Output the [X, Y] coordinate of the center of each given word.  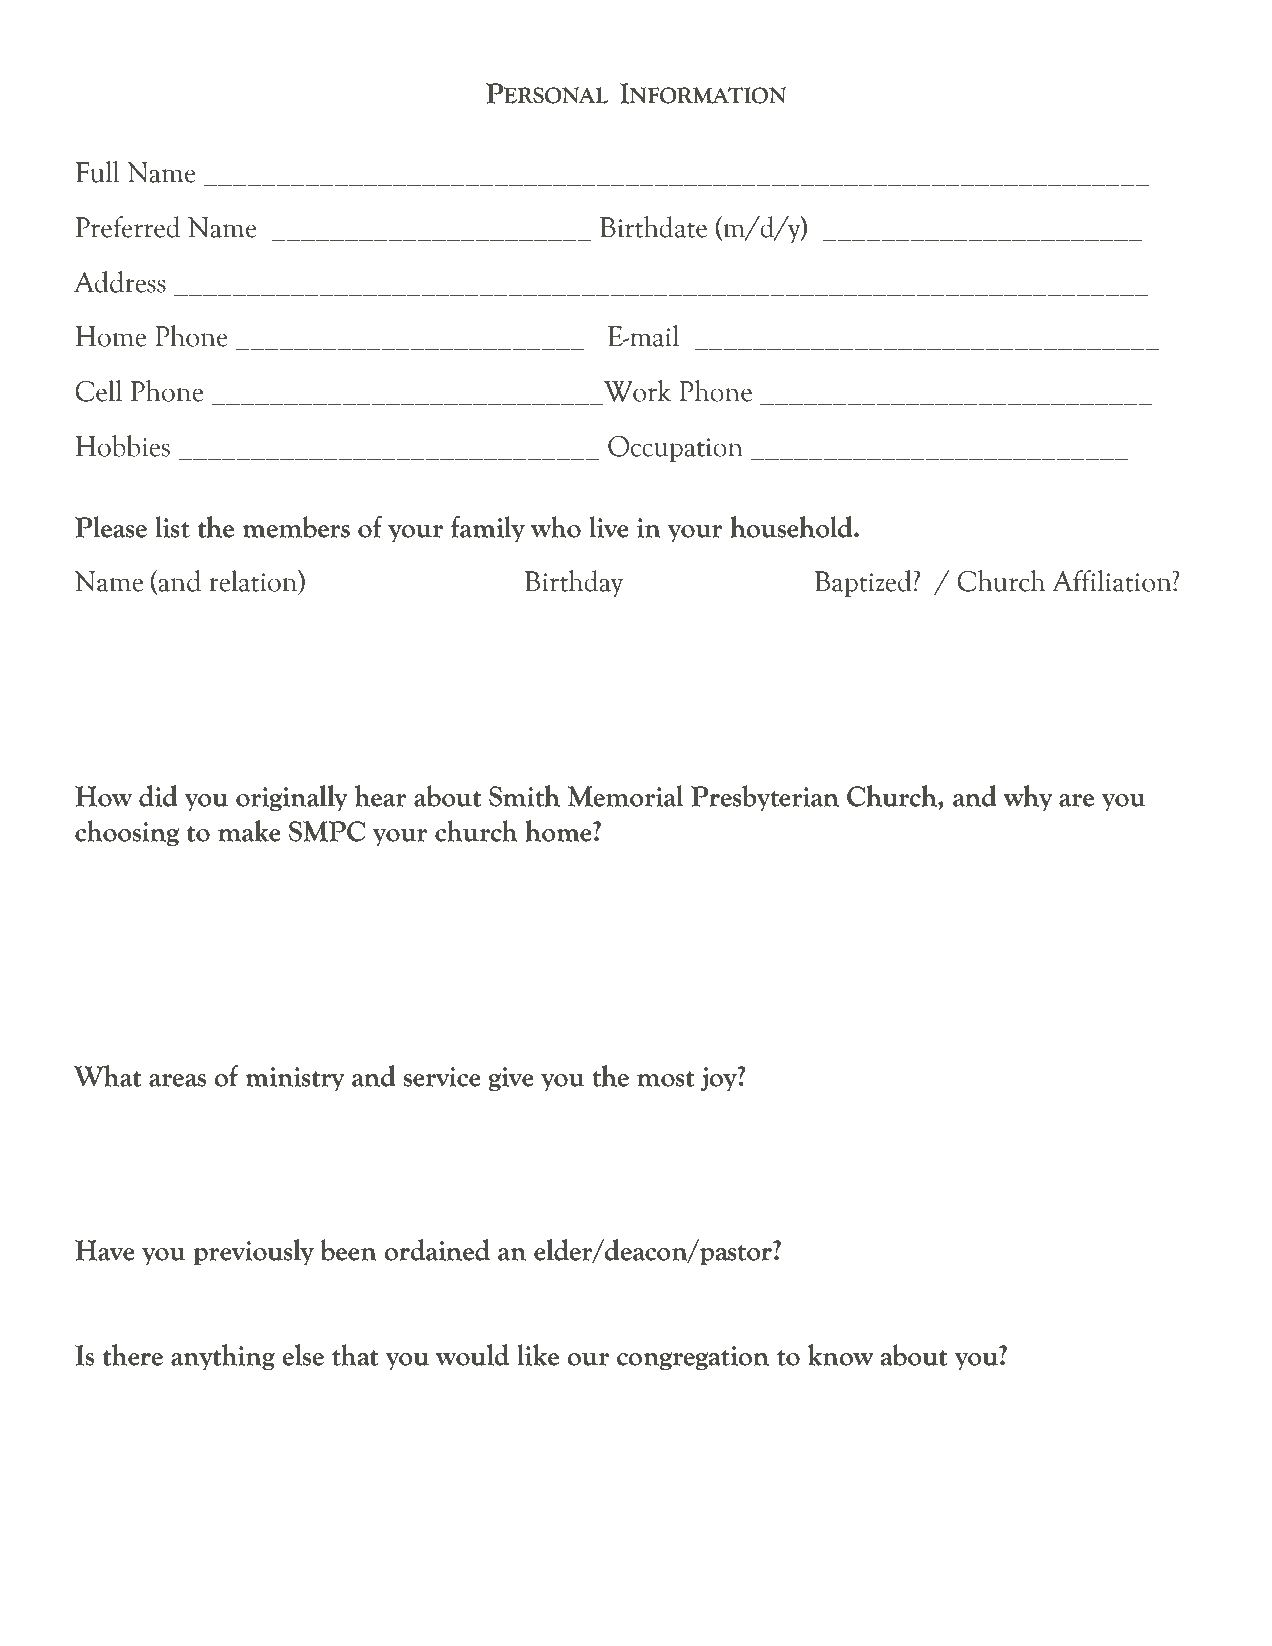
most [666, 1079]
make [249, 831]
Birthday [573, 583]
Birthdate [653, 227]
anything [223, 1357]
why [1028, 798]
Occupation [675, 449]
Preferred [128, 227]
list [172, 527]
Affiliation [1113, 581]
